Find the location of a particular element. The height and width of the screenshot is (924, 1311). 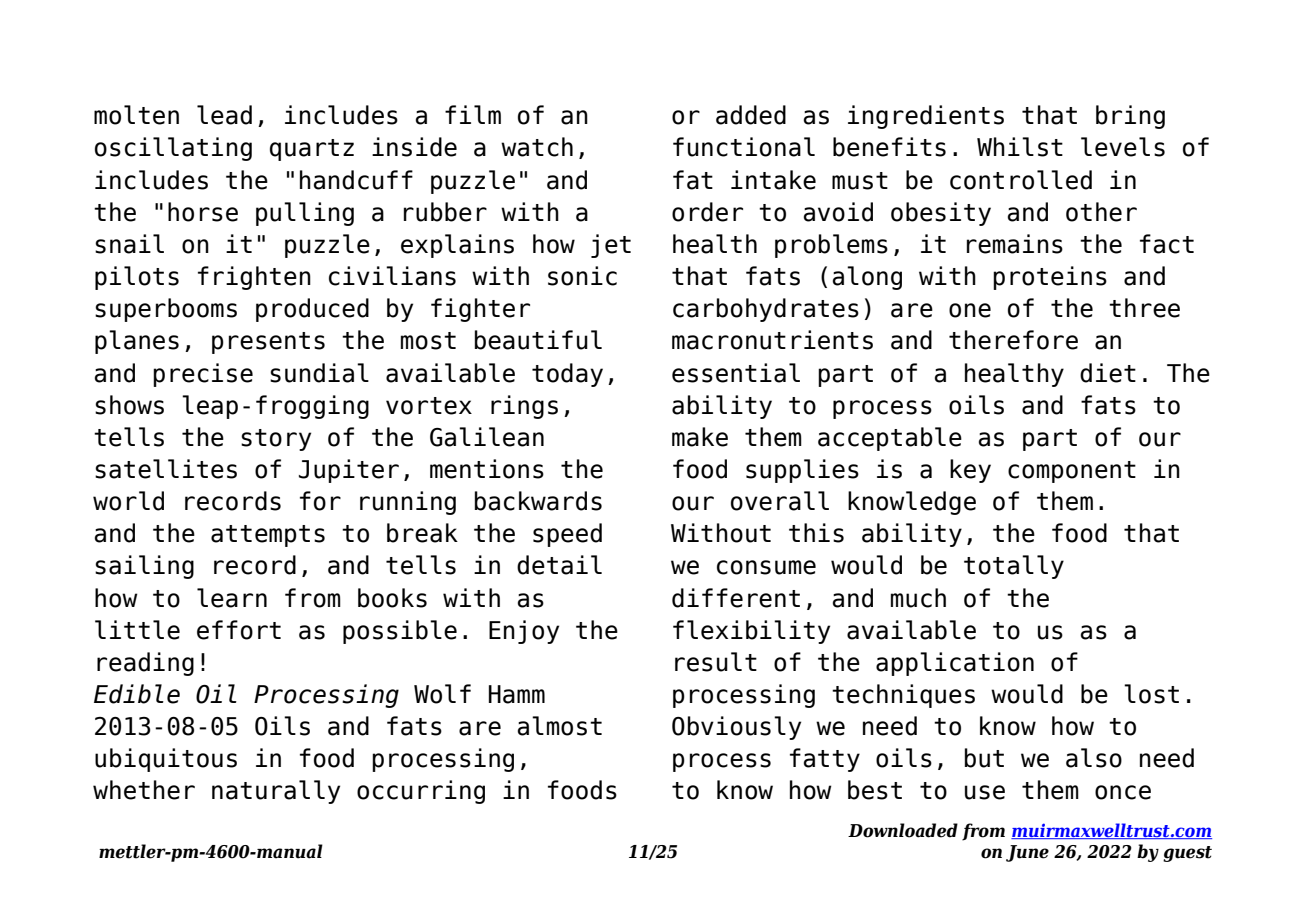

produced is located at coordinates (312, 310).
